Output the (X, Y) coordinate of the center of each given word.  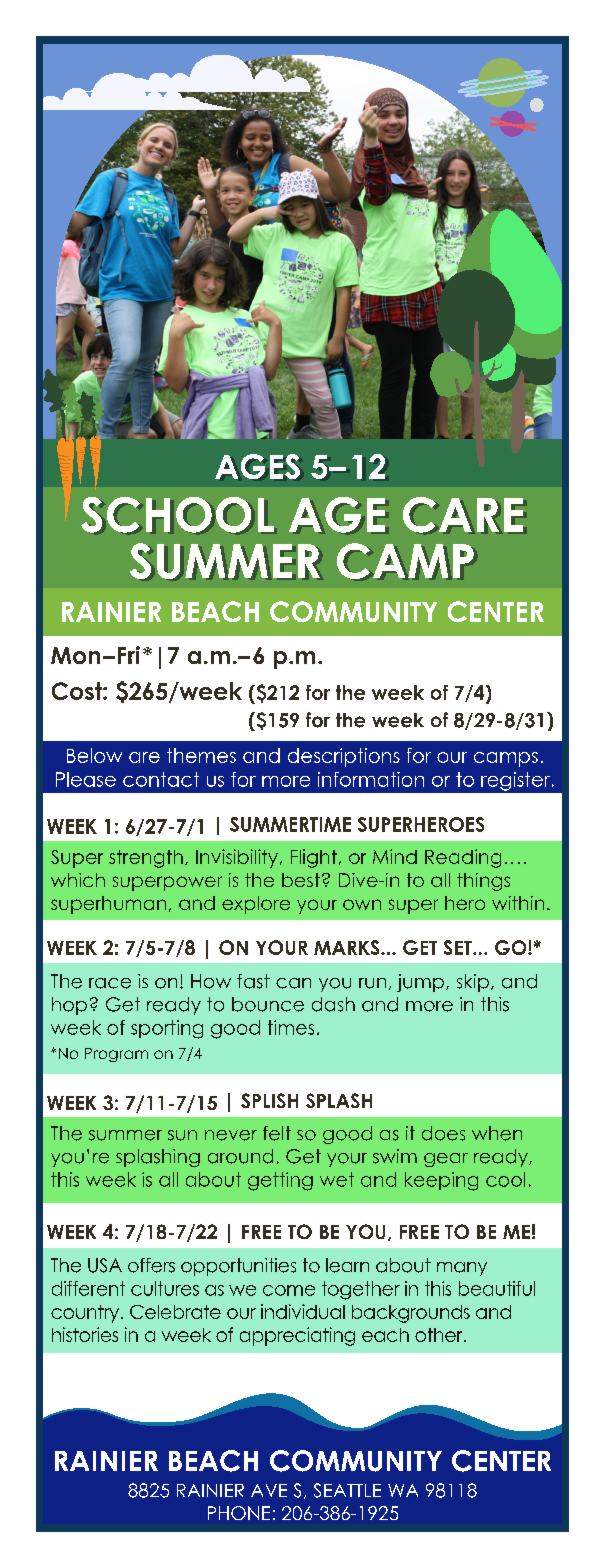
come (289, 1290)
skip (473, 983)
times (291, 1027)
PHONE (239, 1513)
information (371, 779)
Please (86, 779)
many (462, 1269)
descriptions (344, 757)
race (110, 983)
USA (105, 1265)
